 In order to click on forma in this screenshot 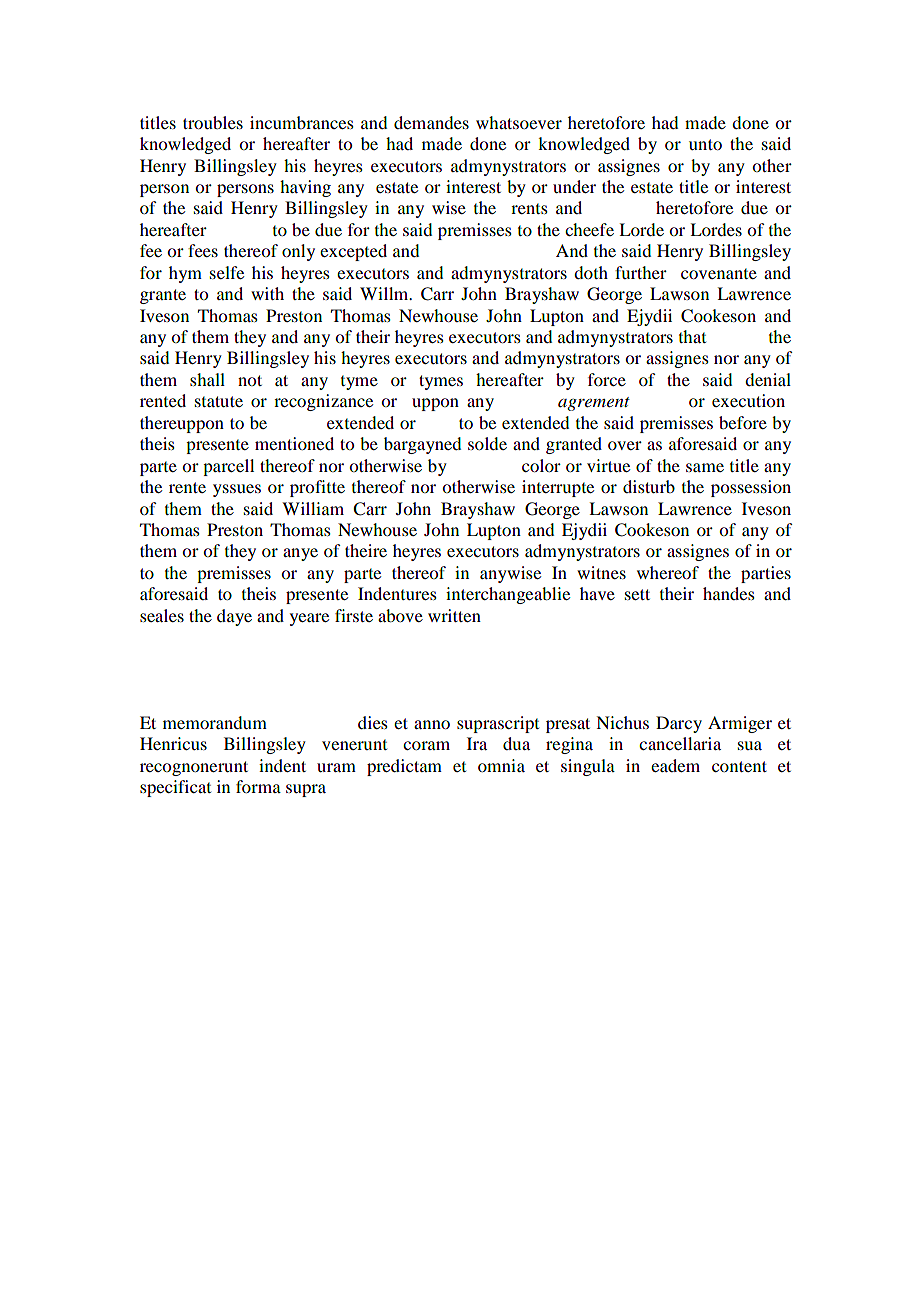, I will do `click(258, 786)`.
